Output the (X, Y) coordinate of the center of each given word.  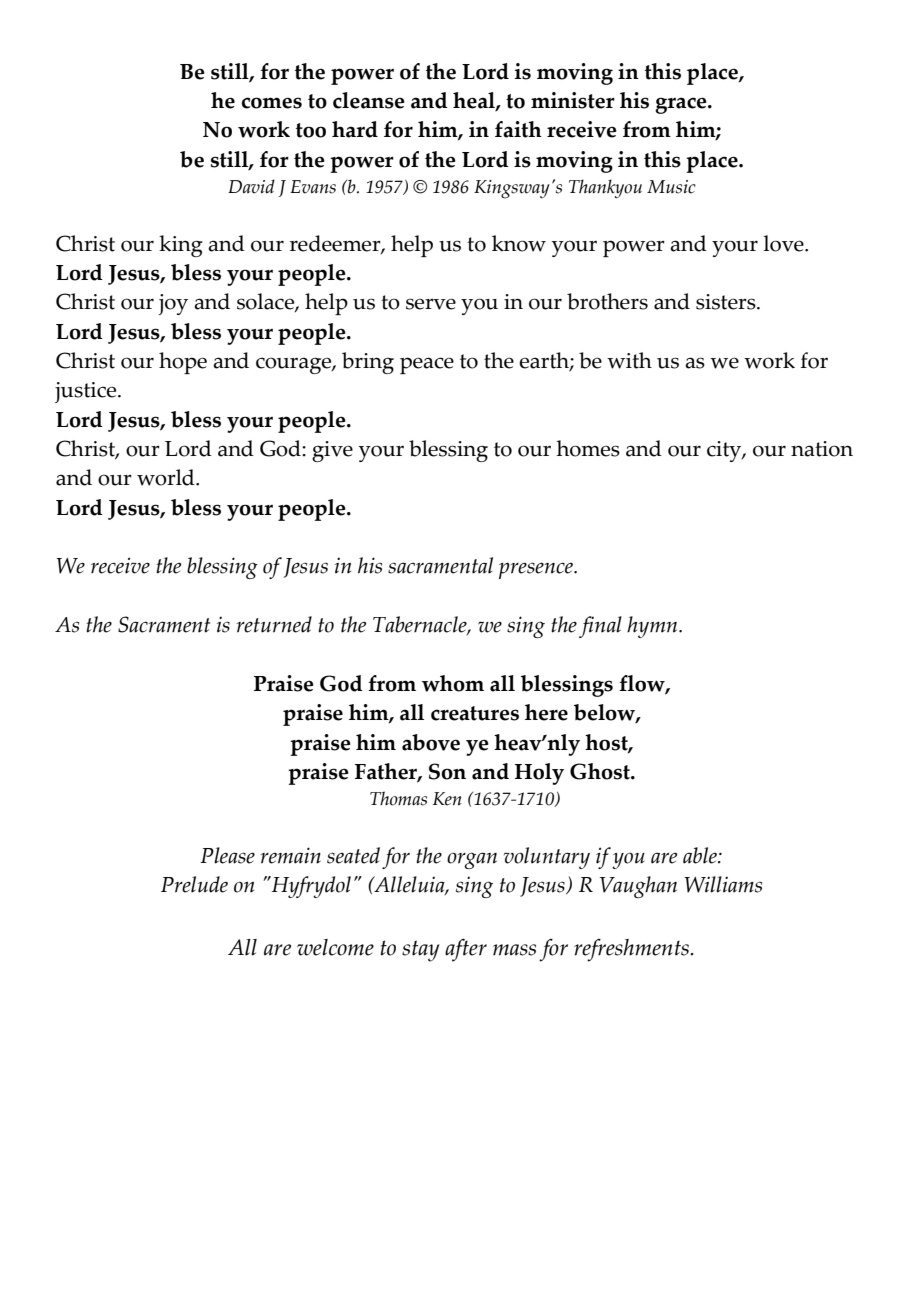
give (332, 451)
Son (447, 771)
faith (518, 129)
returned (274, 624)
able (701, 855)
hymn (653, 627)
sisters (727, 302)
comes (272, 103)
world (167, 477)
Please (227, 855)
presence (537, 570)
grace (682, 105)
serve (431, 304)
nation (822, 449)
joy (173, 304)
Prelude (194, 884)
